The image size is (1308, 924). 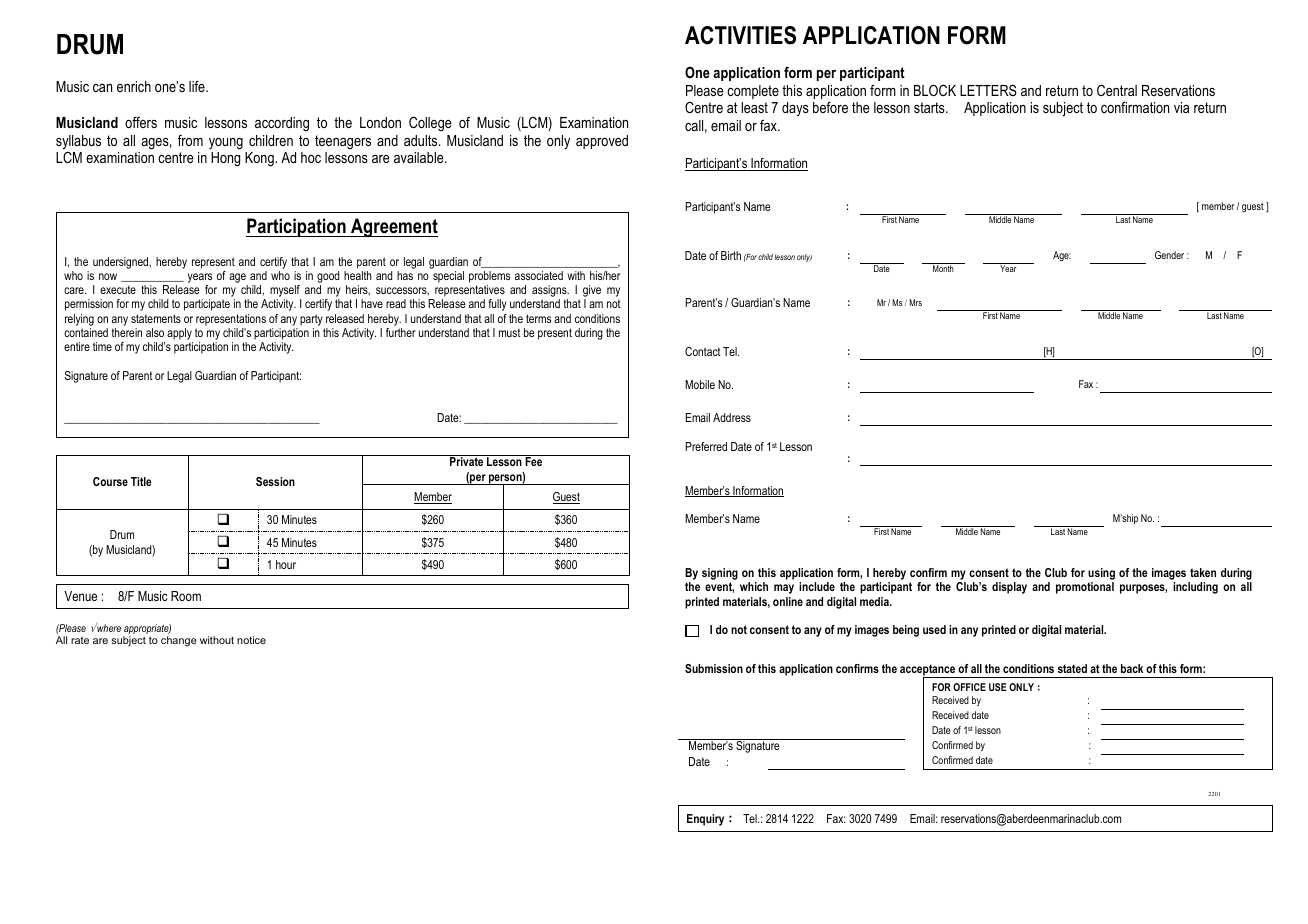 What do you see at coordinates (198, 86) in the screenshot?
I see `life` at bounding box center [198, 86].
